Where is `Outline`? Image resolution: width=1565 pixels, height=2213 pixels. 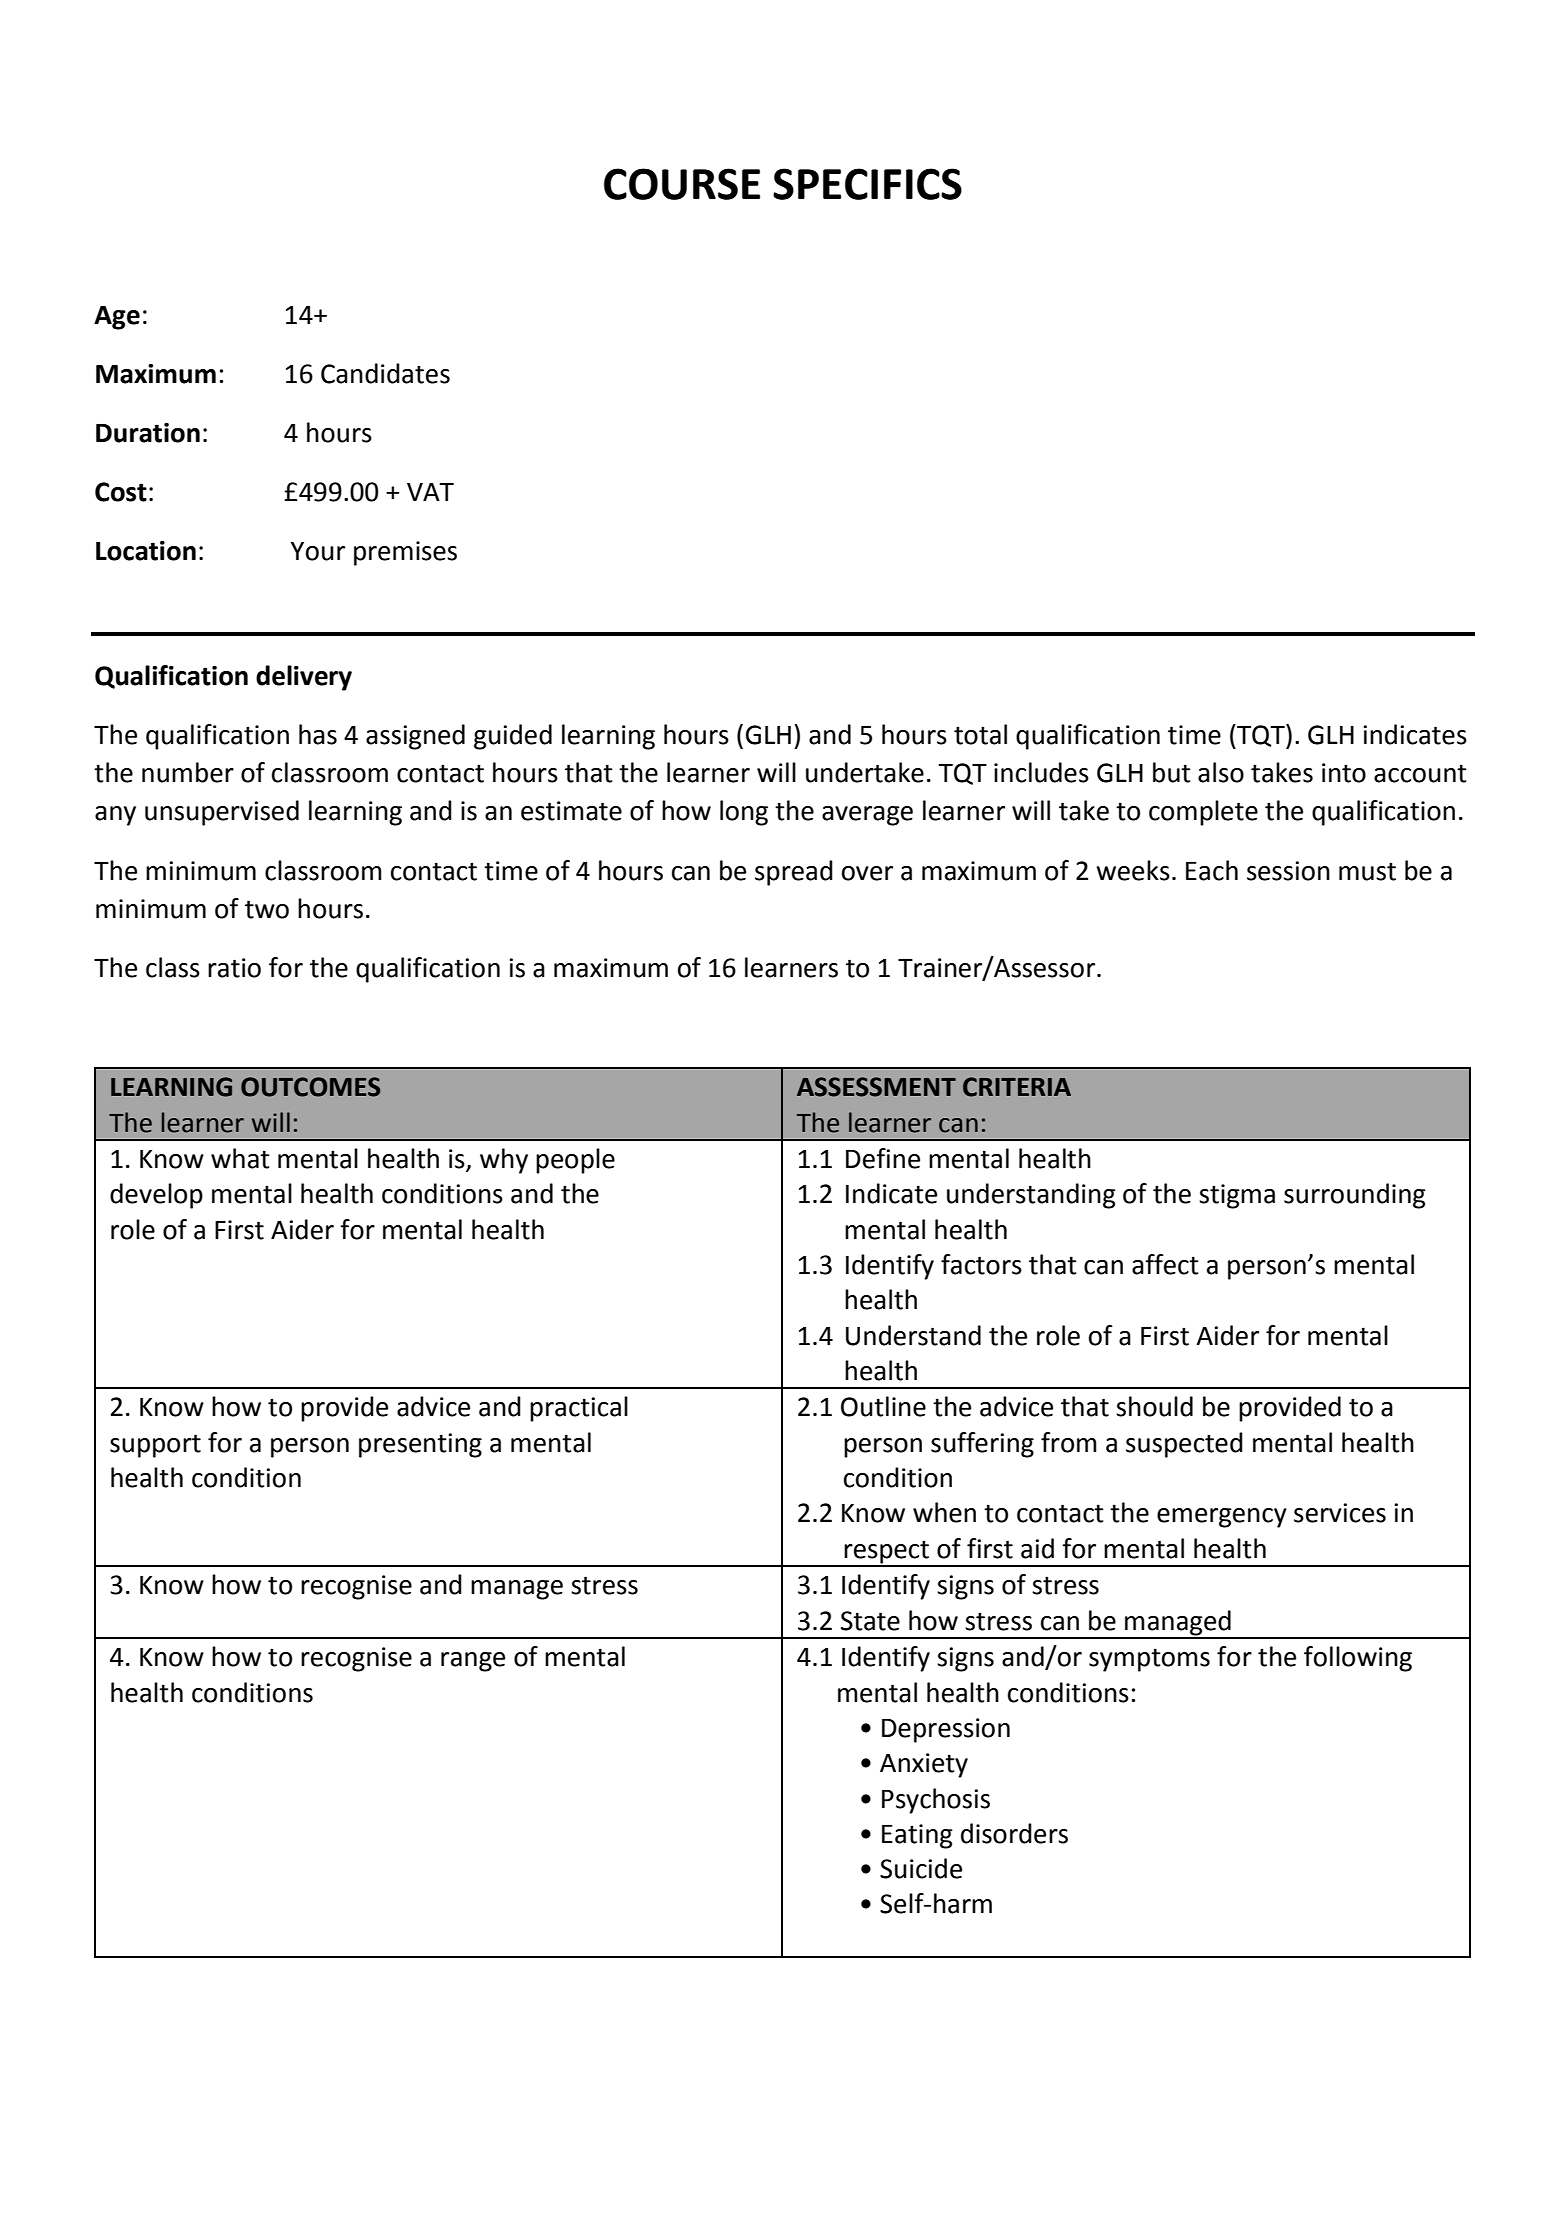
Outline is located at coordinates (883, 1406).
